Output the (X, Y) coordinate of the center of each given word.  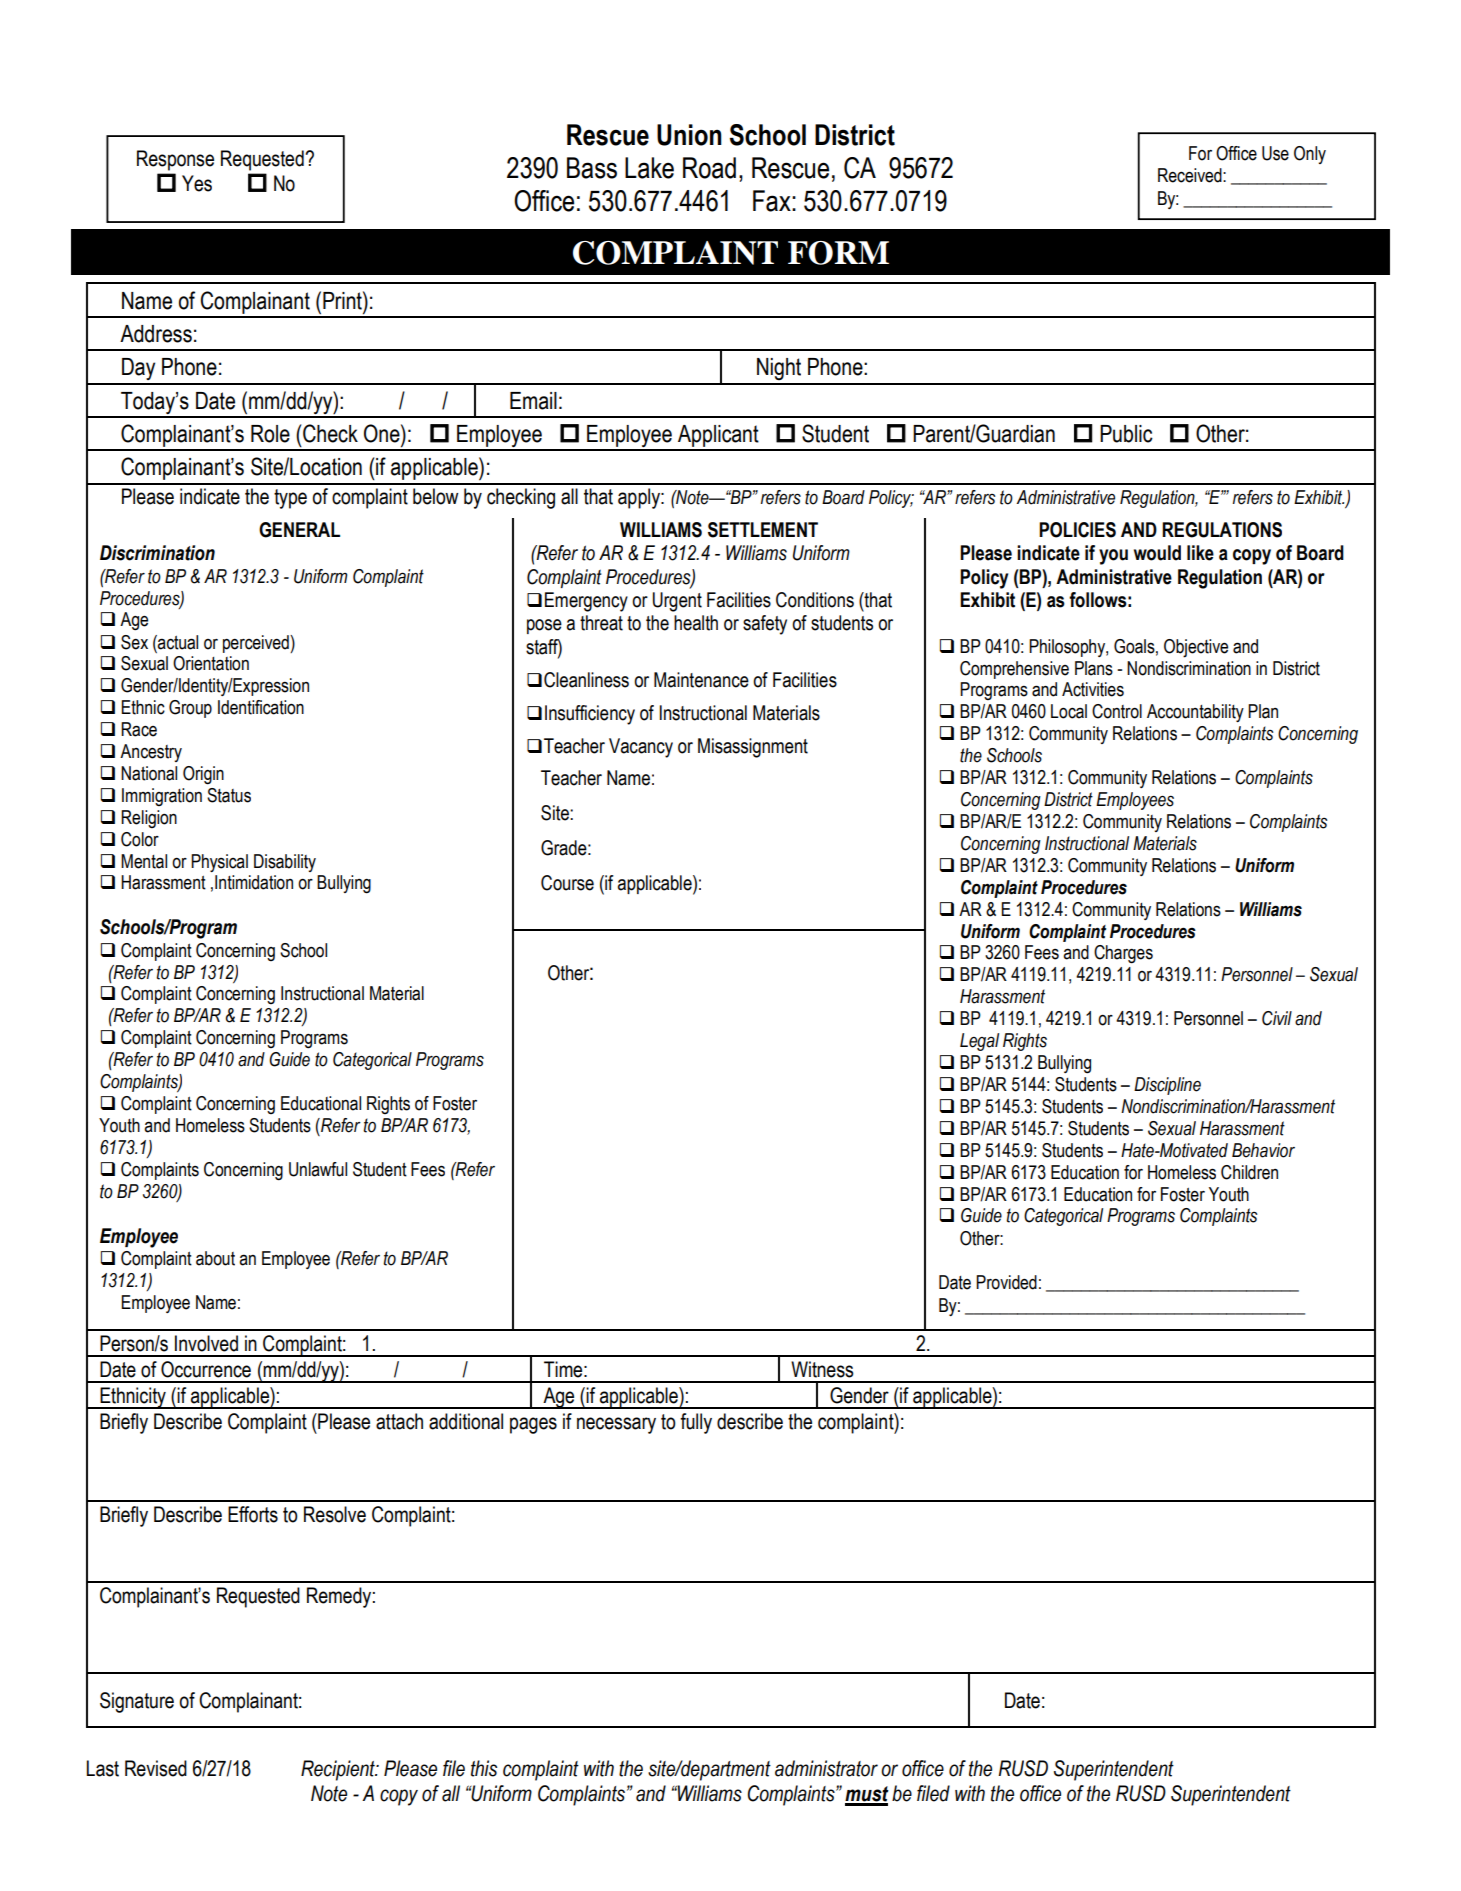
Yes (197, 183)
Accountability (1195, 713)
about (215, 1258)
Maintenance (701, 680)
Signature (137, 1702)
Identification (261, 707)
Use (1275, 153)
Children (1249, 1172)
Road (709, 168)
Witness (822, 1369)
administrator (826, 1768)
